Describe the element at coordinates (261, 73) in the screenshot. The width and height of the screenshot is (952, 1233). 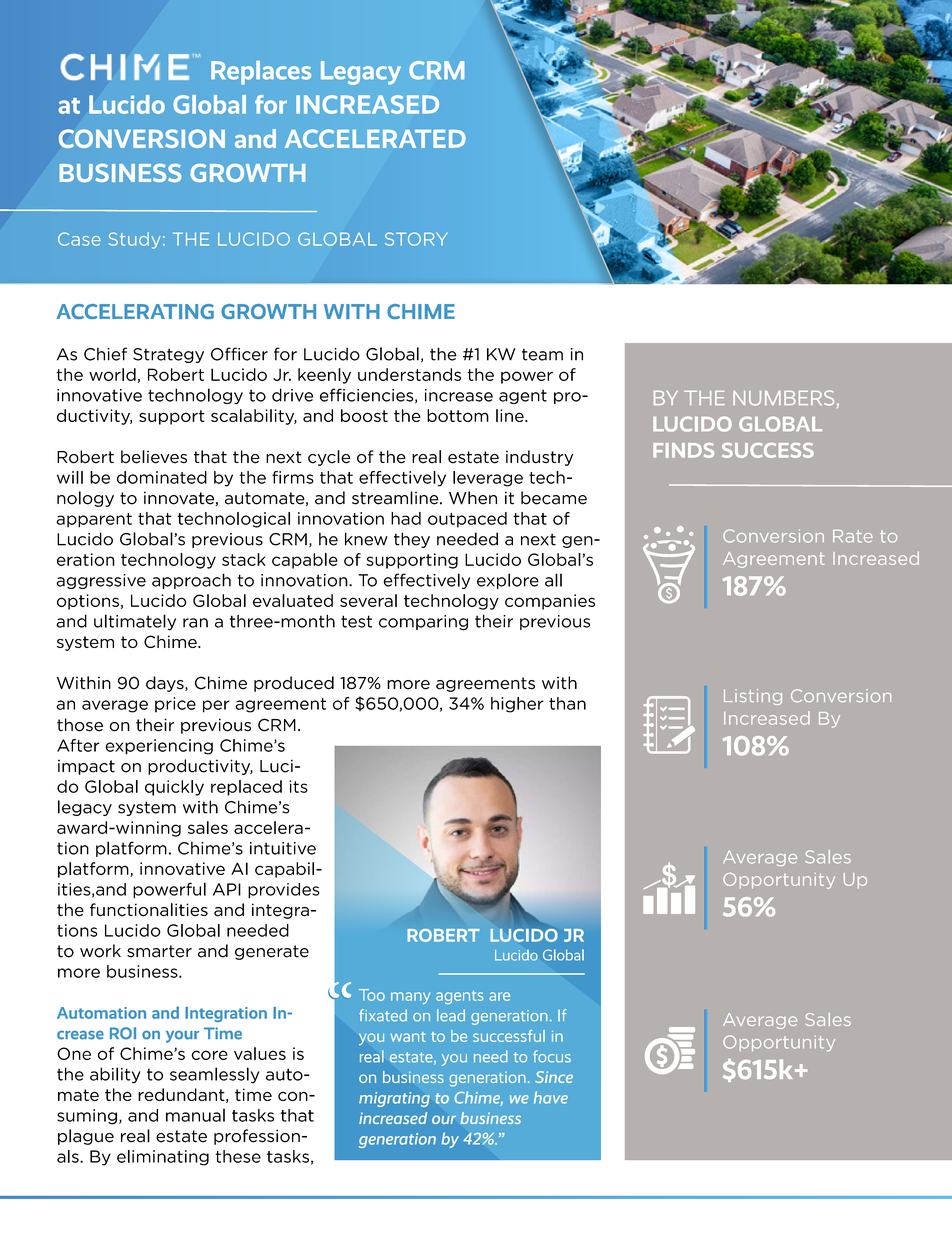
I see `Replaces` at that location.
